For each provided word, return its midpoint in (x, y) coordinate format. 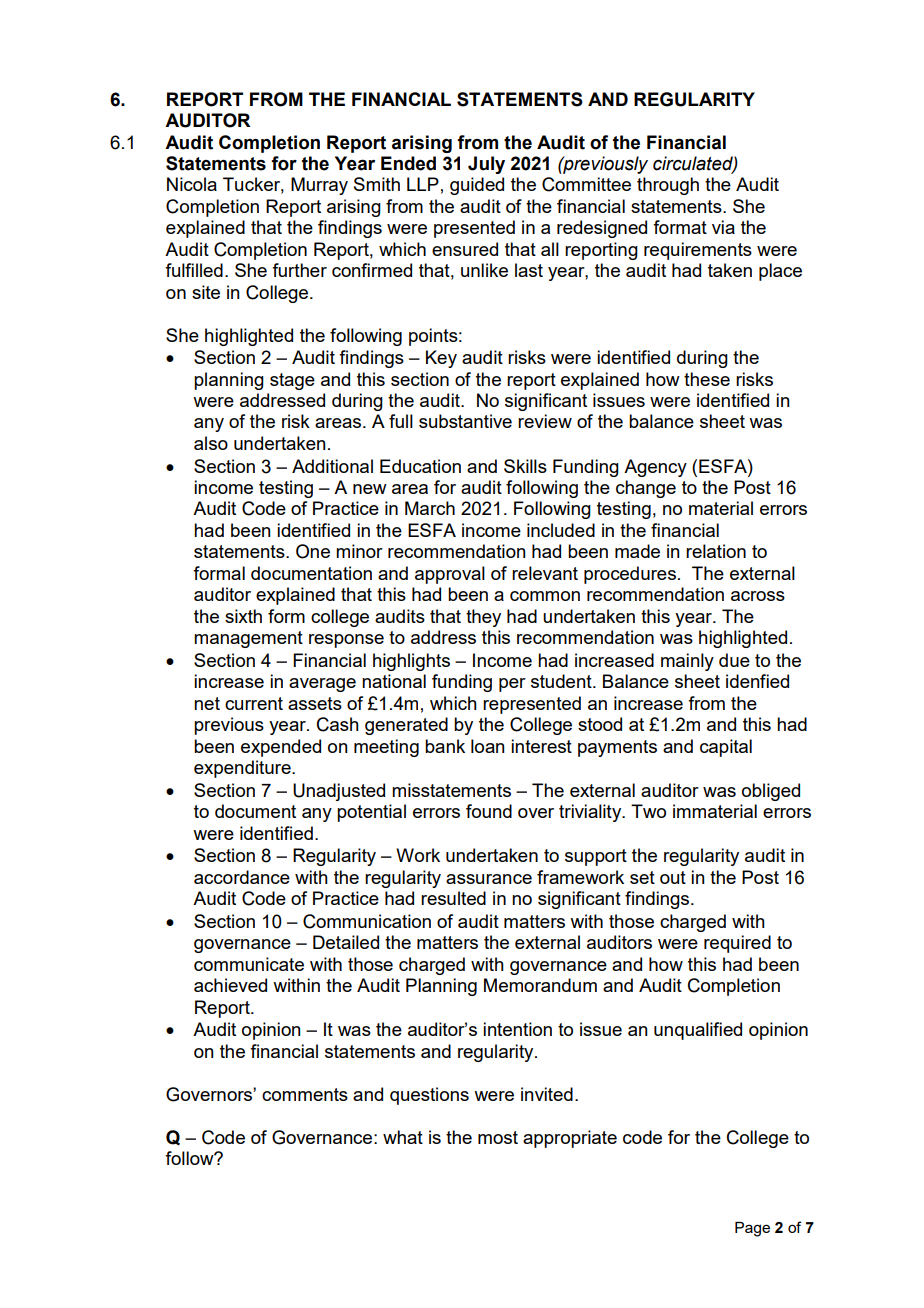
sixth (243, 616)
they (483, 618)
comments (305, 1094)
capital (726, 748)
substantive (465, 421)
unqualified (698, 1031)
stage (292, 381)
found (489, 811)
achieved (230, 985)
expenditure (243, 769)
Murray (319, 186)
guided (477, 186)
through (668, 186)
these (707, 379)
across (758, 596)
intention (517, 1029)
